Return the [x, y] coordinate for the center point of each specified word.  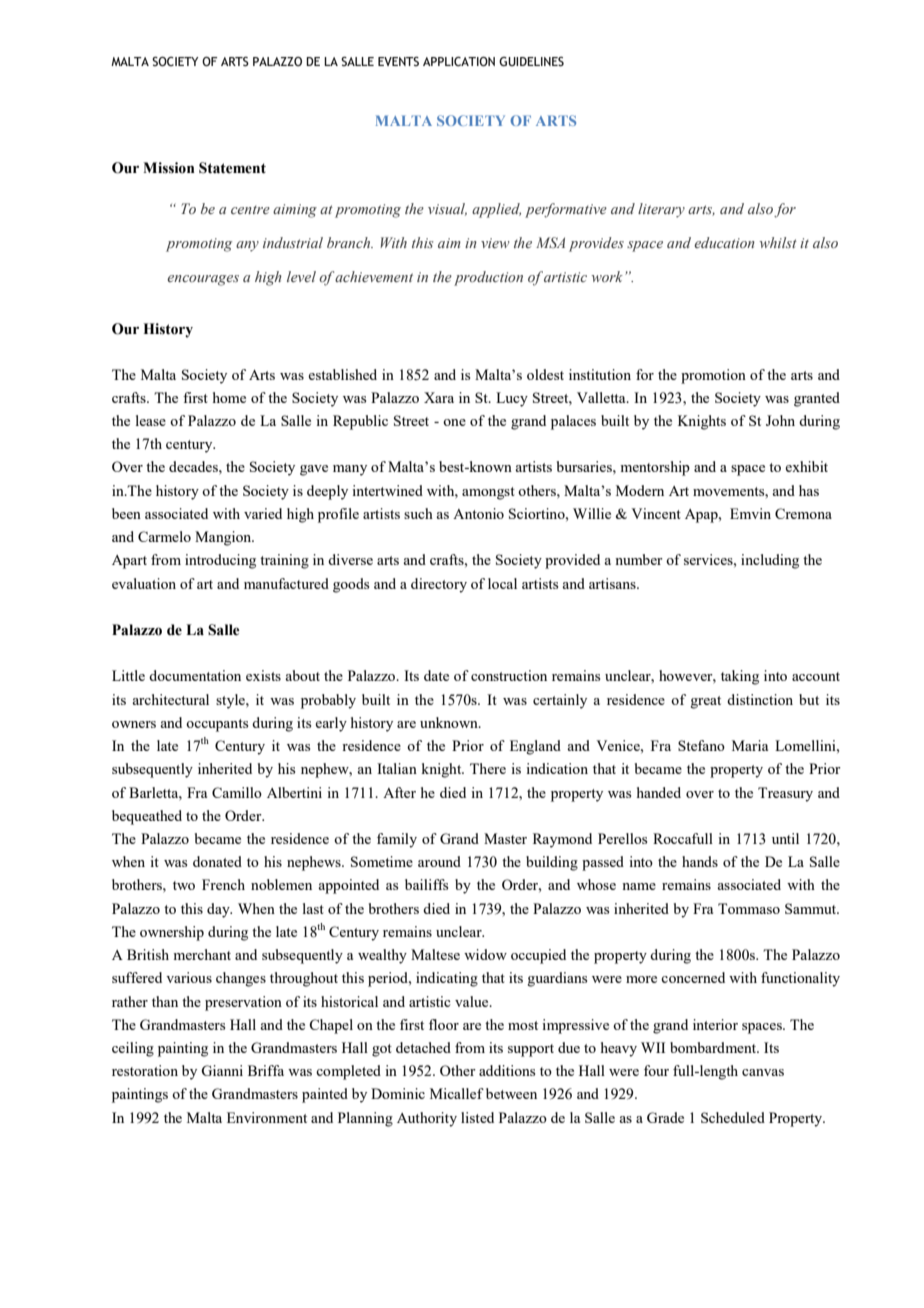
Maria [750, 745]
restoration [145, 1070]
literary [661, 210]
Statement [232, 168]
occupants [217, 725]
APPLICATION [459, 61]
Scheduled [733, 1117]
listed [477, 1117]
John [780, 420]
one [454, 422]
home [229, 397]
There [488, 768]
